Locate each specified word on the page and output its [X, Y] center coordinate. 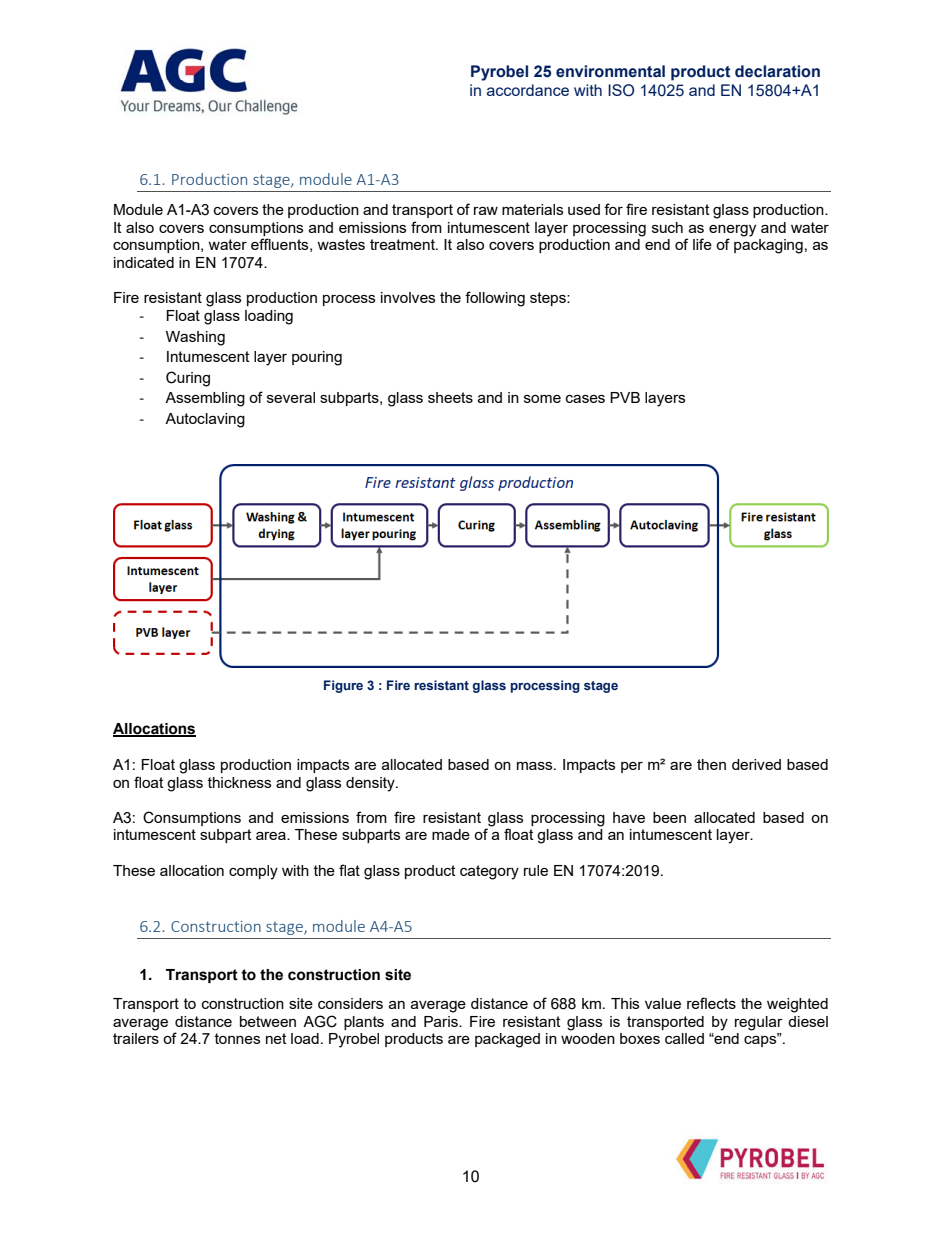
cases [585, 399]
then [711, 764]
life [702, 244]
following [495, 299]
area [272, 836]
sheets [450, 397]
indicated [144, 262]
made [451, 834]
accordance [528, 90]
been [669, 817]
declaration [777, 71]
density [371, 784]
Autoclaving [205, 420]
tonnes [237, 1038]
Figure [343, 686]
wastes [341, 244]
